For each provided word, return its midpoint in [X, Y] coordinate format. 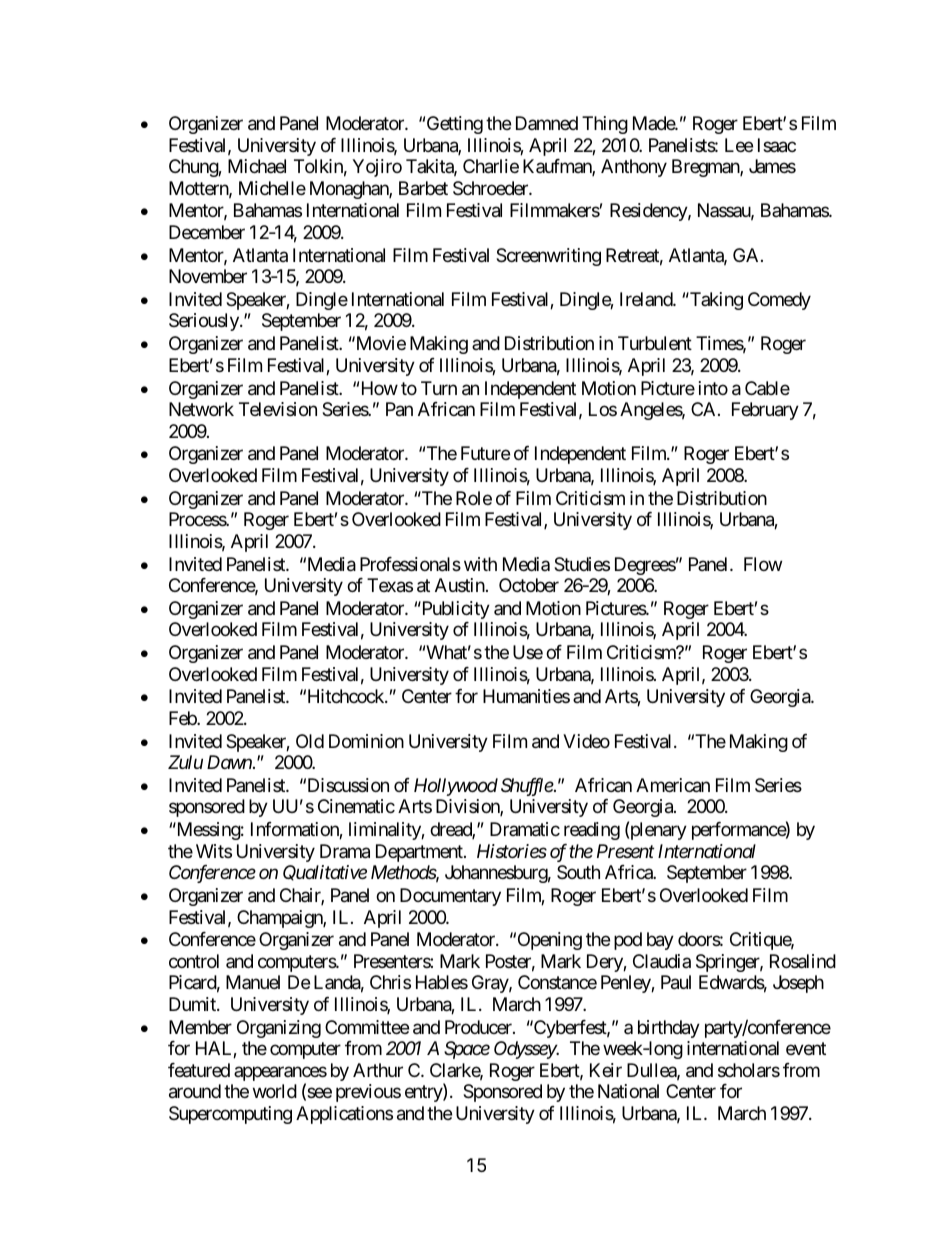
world [275, 1091]
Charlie [491, 166]
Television [278, 409]
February [765, 411]
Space [467, 1050]
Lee [739, 145]
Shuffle [527, 787]
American [673, 785]
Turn [439, 388]
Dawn [229, 762]
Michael [257, 166]
